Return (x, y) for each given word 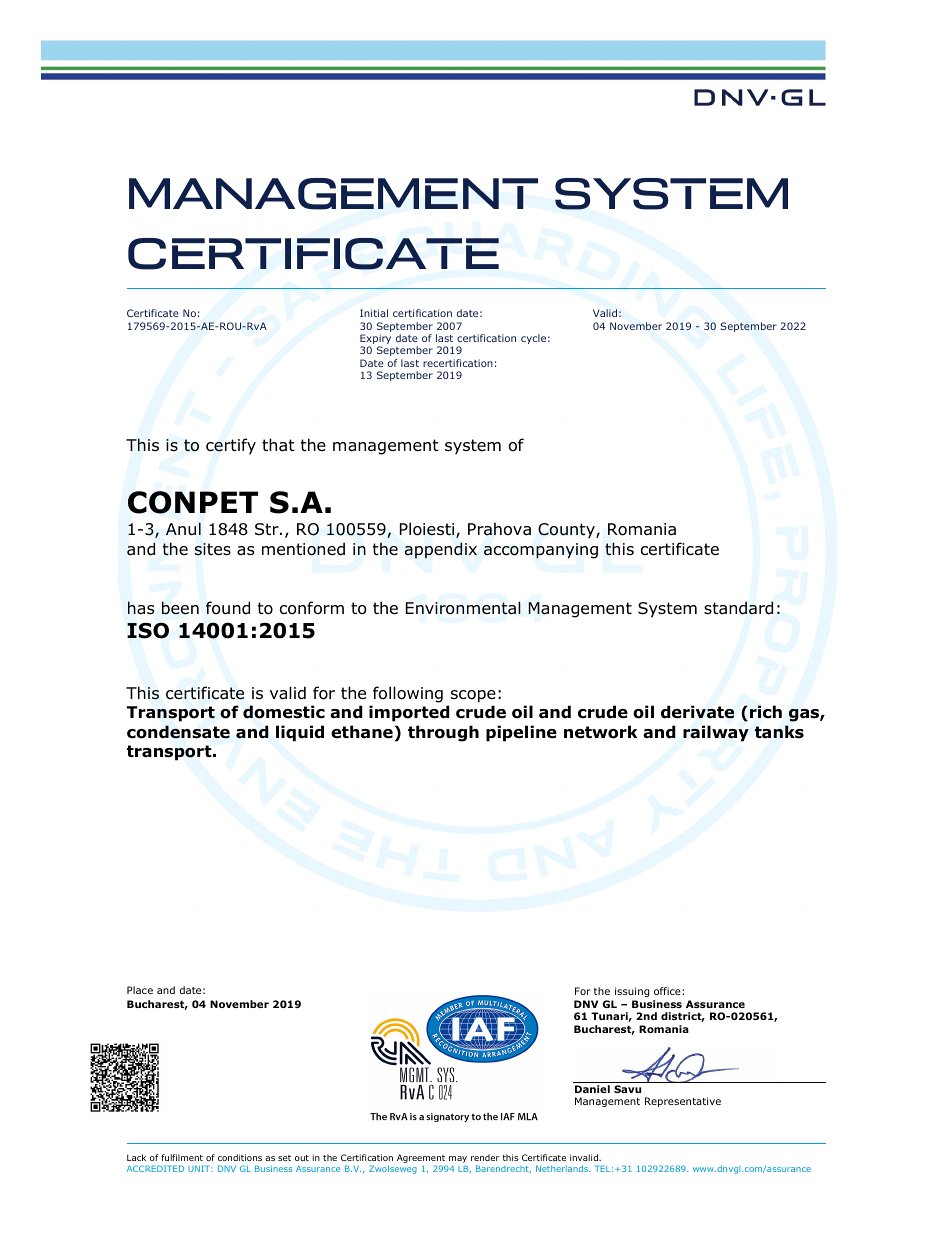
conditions (240, 1157)
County (567, 531)
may (458, 1161)
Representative (683, 1102)
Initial (374, 313)
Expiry (375, 340)
